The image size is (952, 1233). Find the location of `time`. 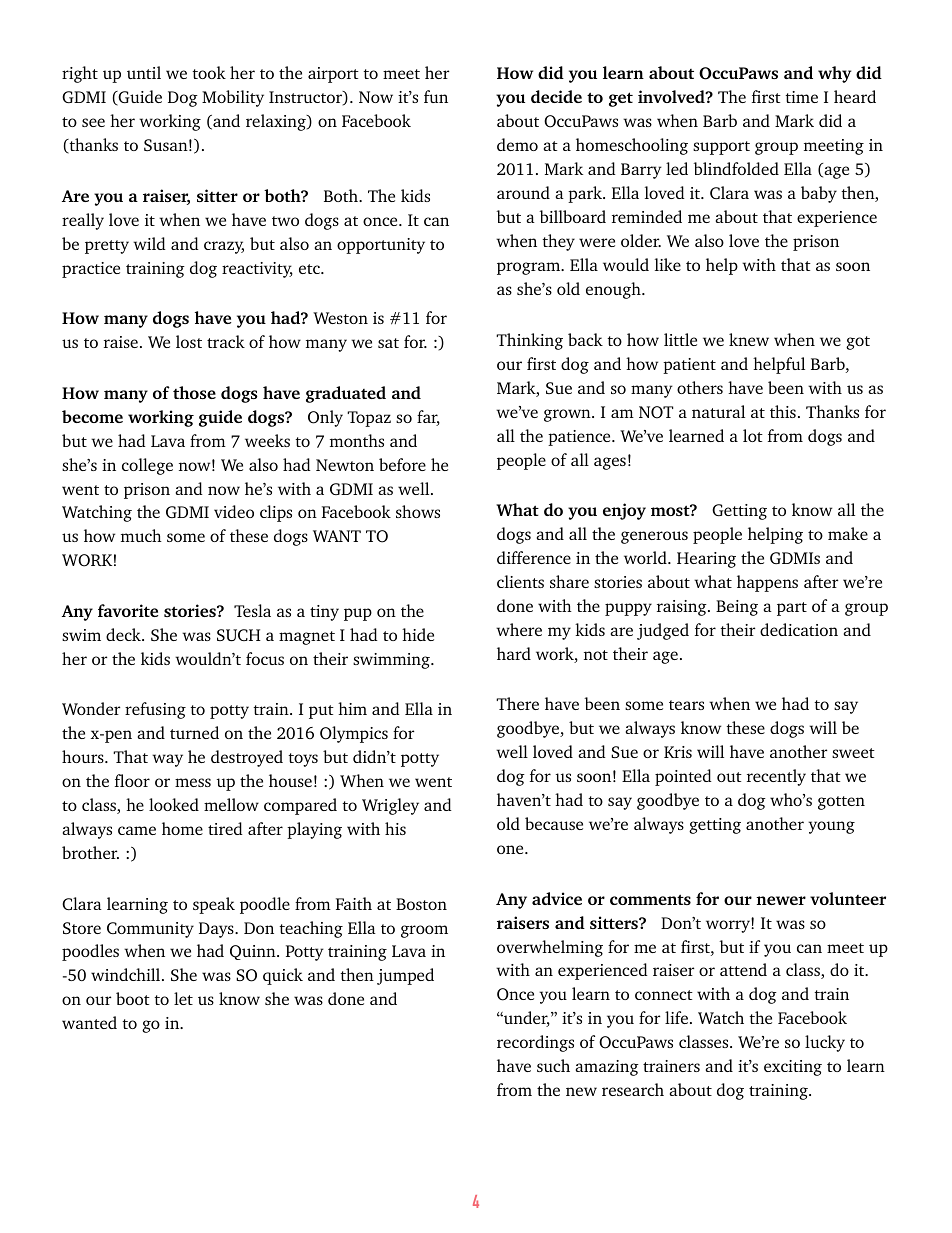

time is located at coordinates (801, 97).
